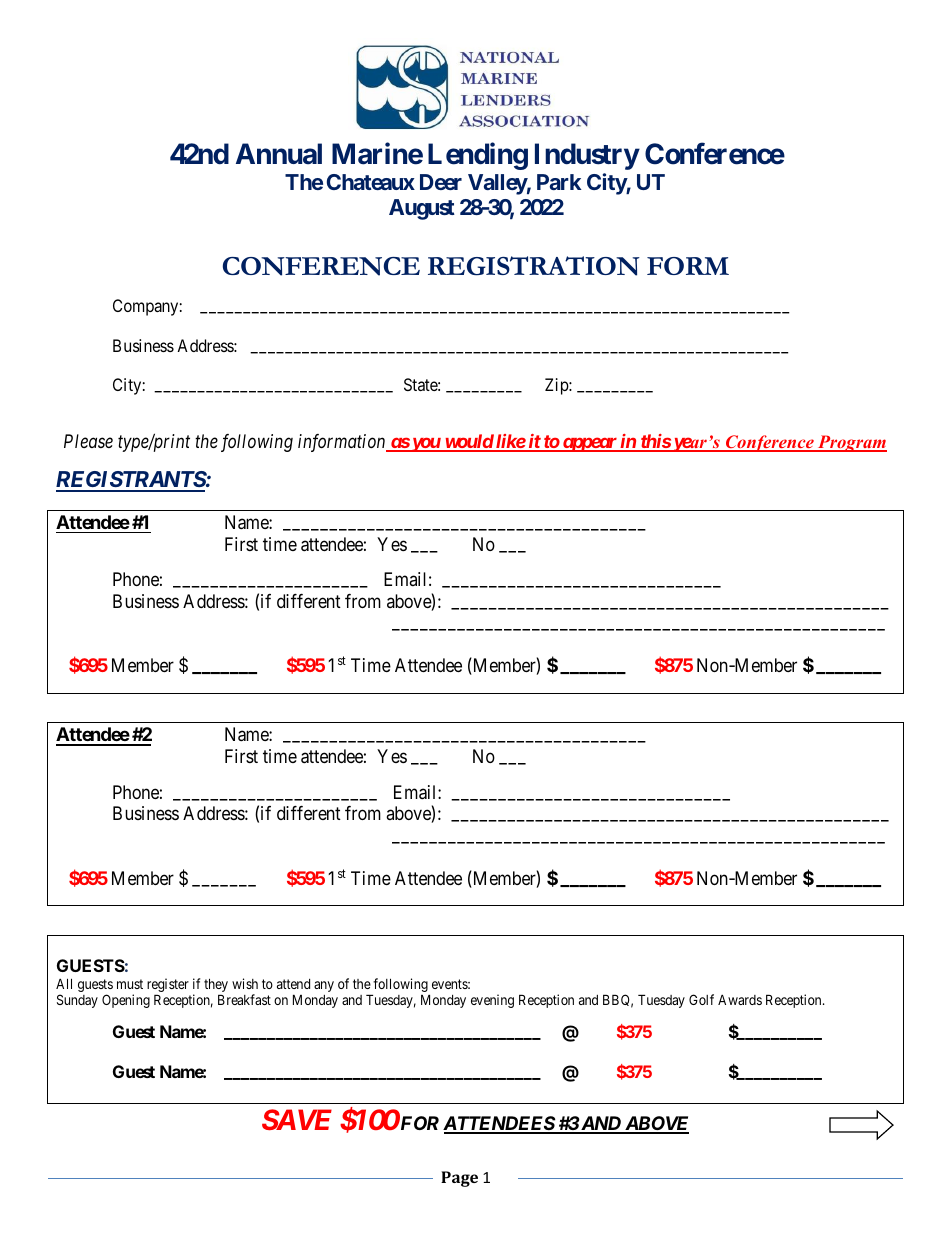 The image size is (952, 1233). Describe the element at coordinates (559, 182) in the page. I see `Park` at that location.
